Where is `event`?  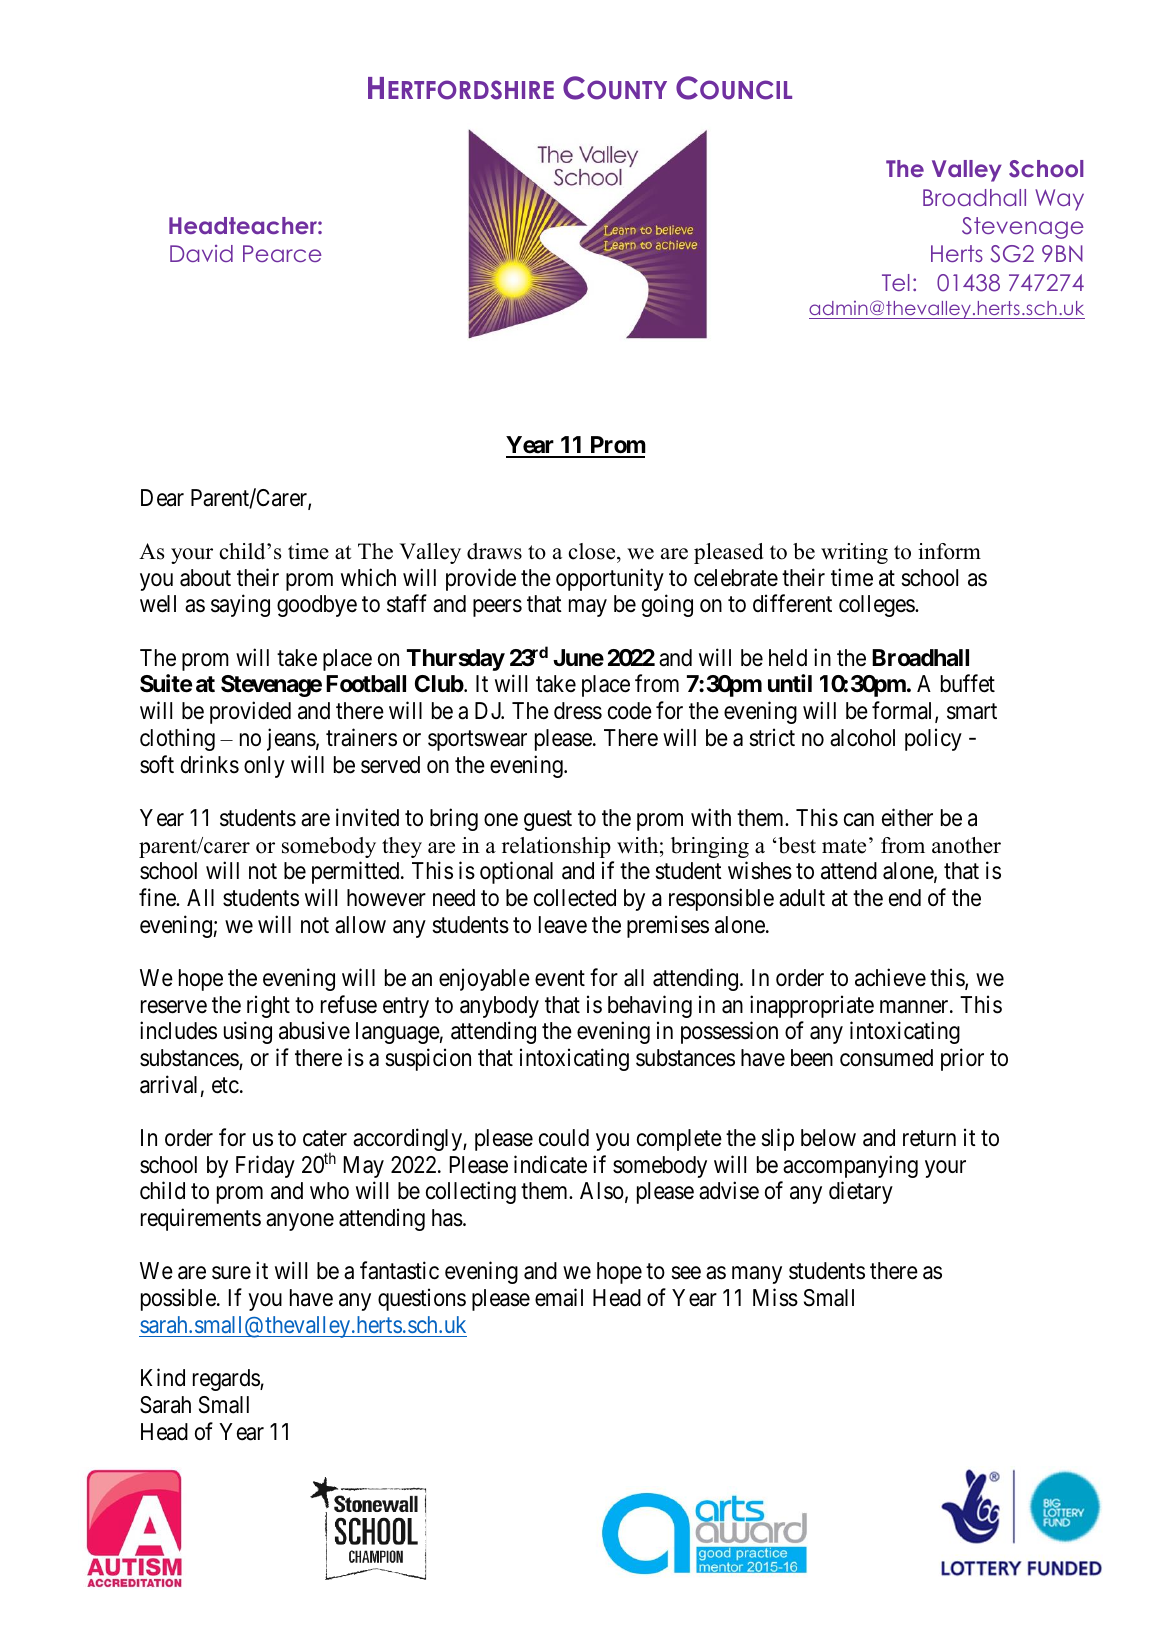
event is located at coordinates (560, 979).
